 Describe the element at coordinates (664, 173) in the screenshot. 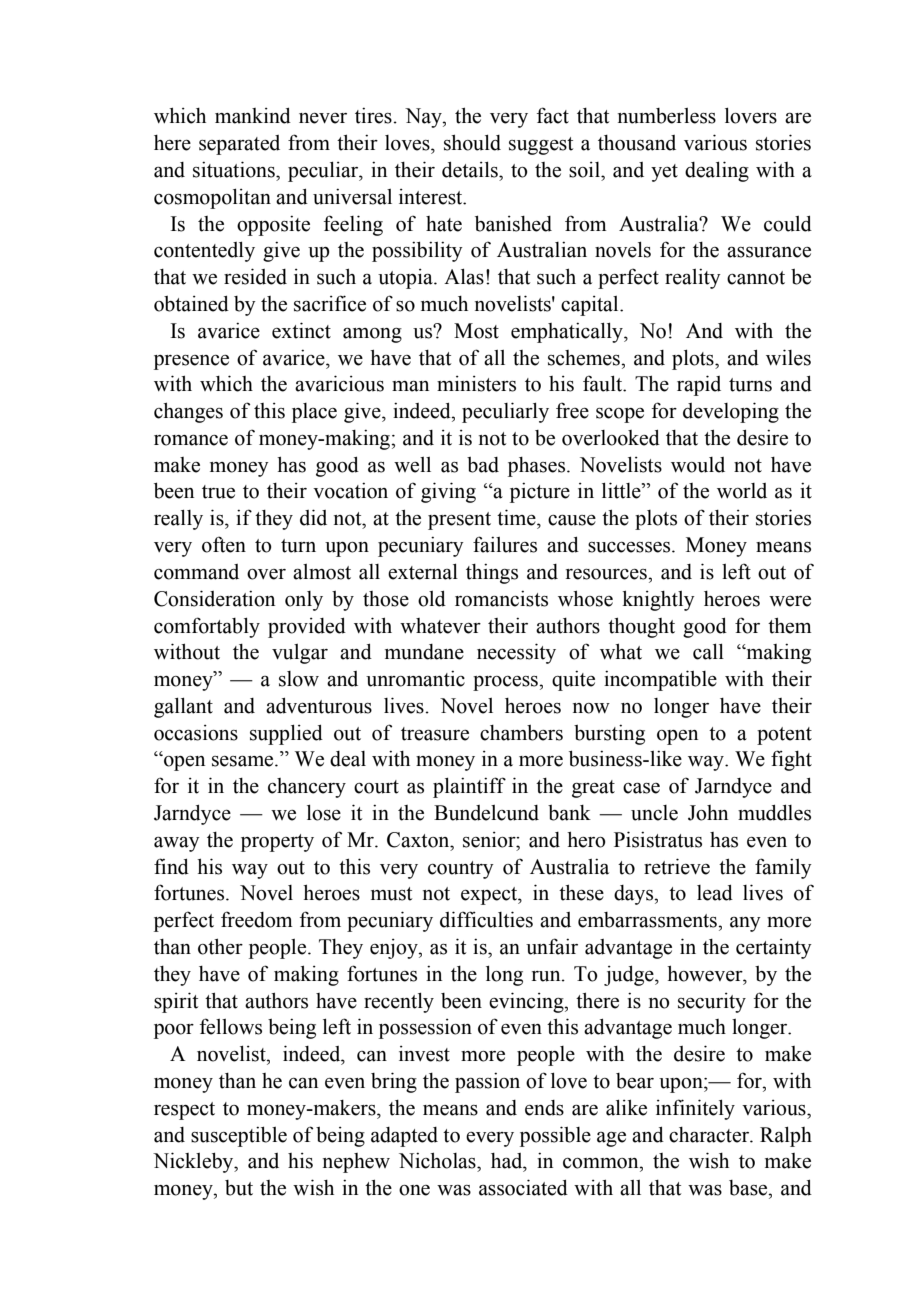

I see `yet` at that location.
